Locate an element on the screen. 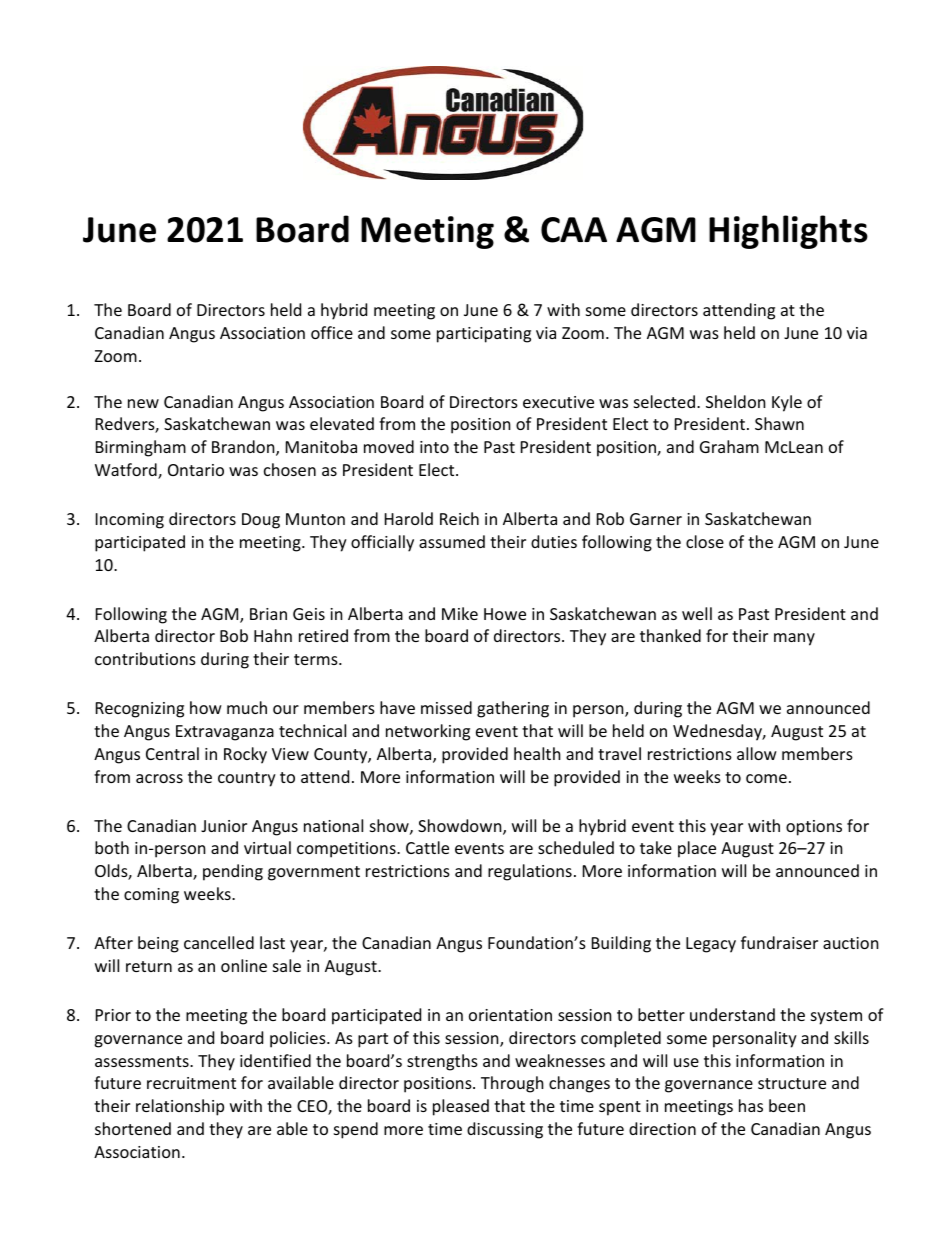 Image resolution: width=952 pixels, height=1233 pixels. Highlights is located at coordinates (788, 232).
